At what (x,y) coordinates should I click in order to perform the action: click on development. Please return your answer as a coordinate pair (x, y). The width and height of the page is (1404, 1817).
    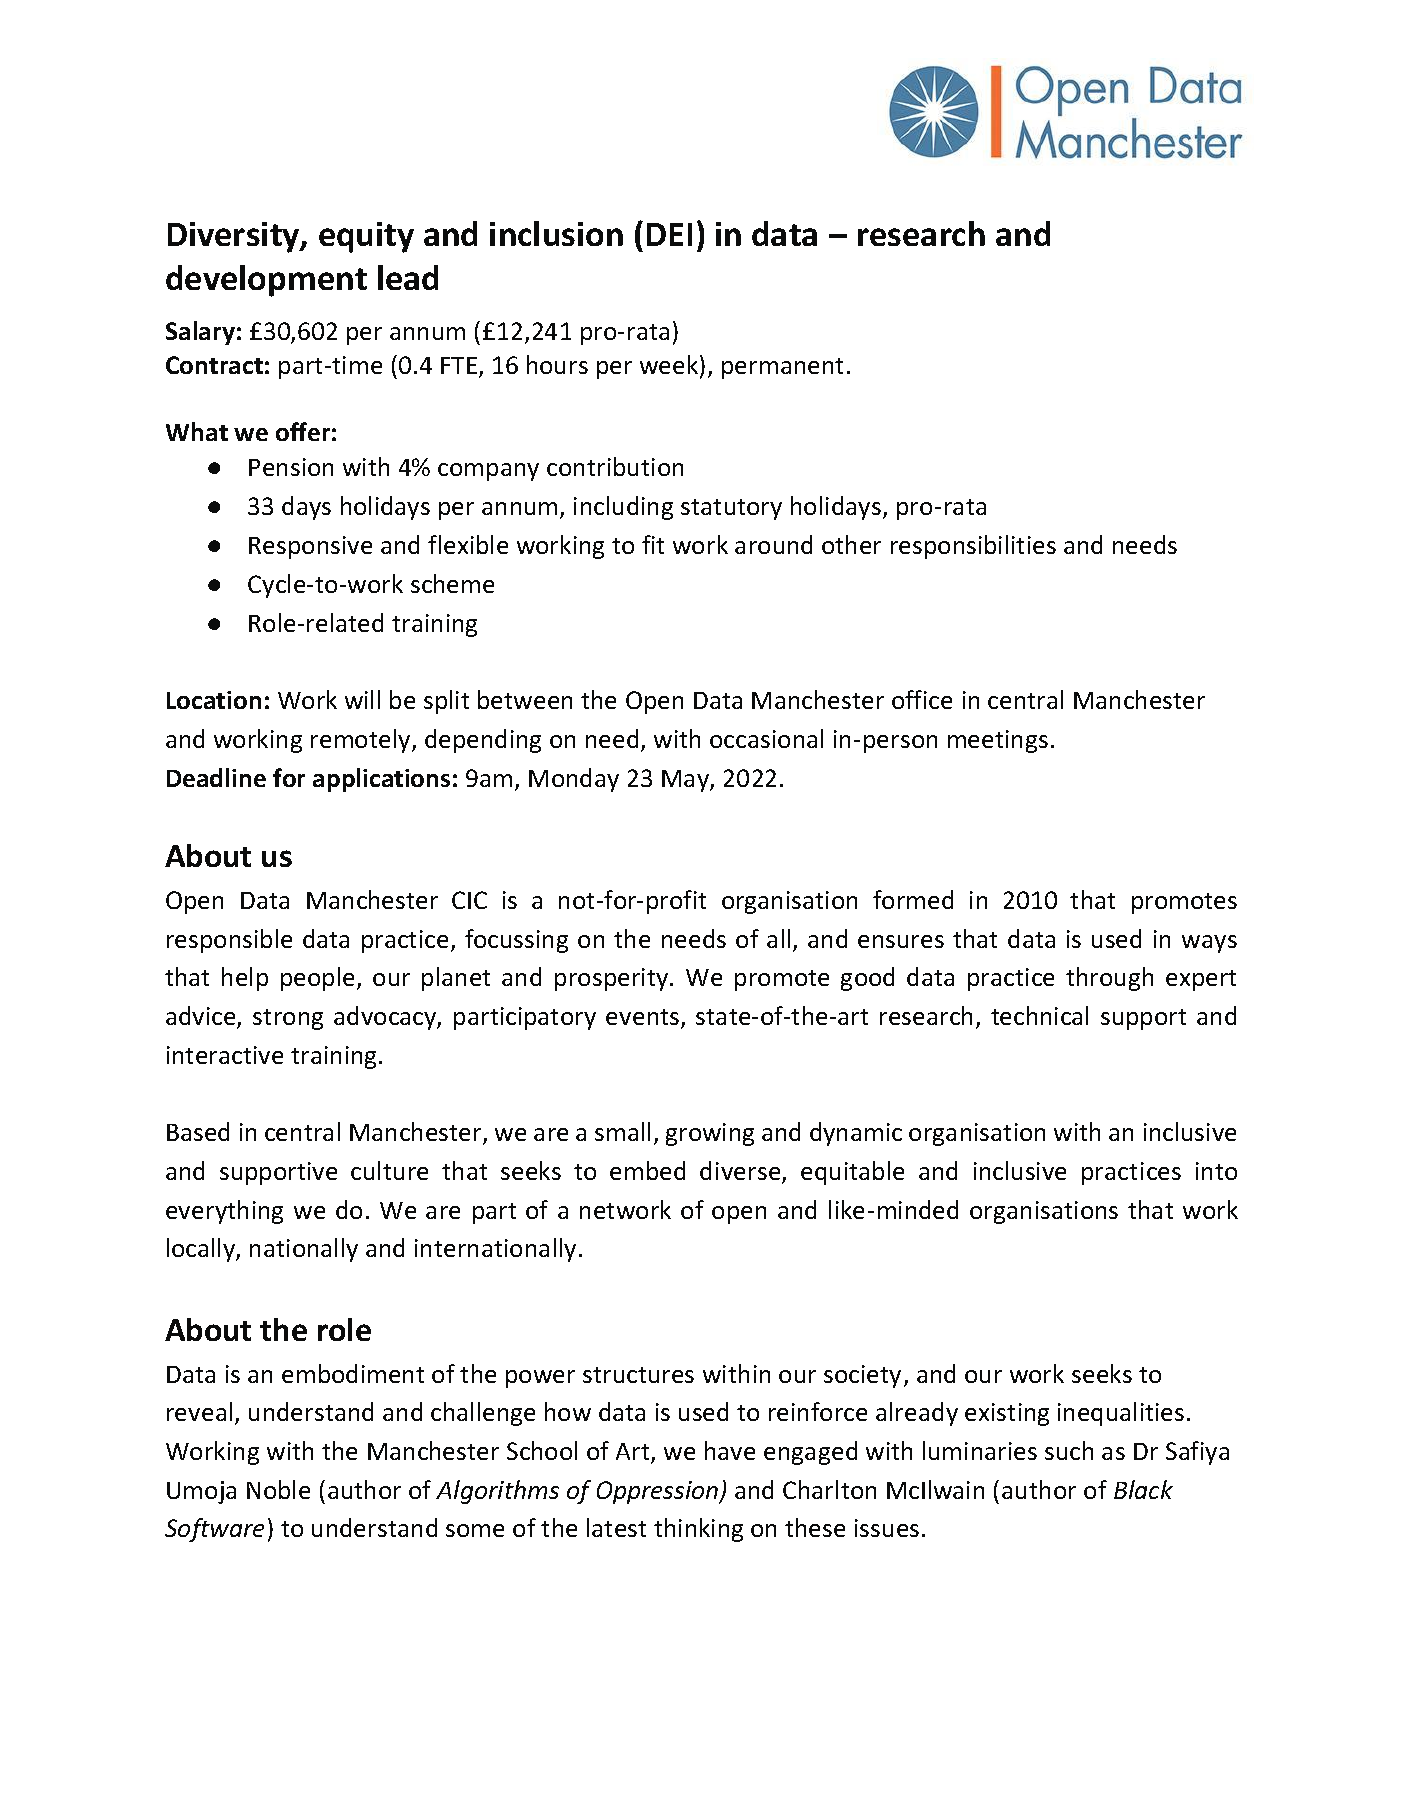
    Looking at the image, I should click on (266, 281).
